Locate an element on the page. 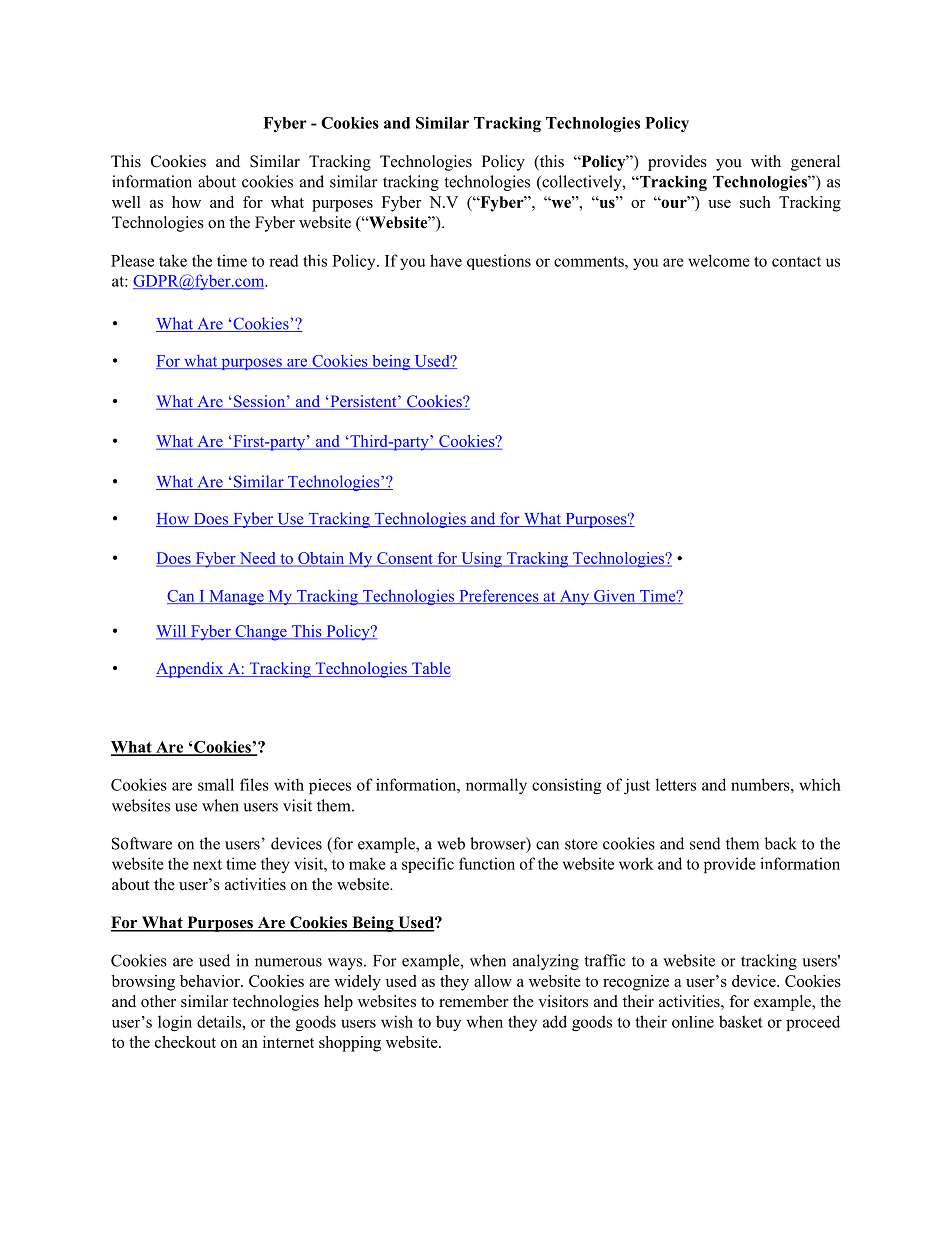 This page has width=952, height=1233. Given is located at coordinates (615, 597).
